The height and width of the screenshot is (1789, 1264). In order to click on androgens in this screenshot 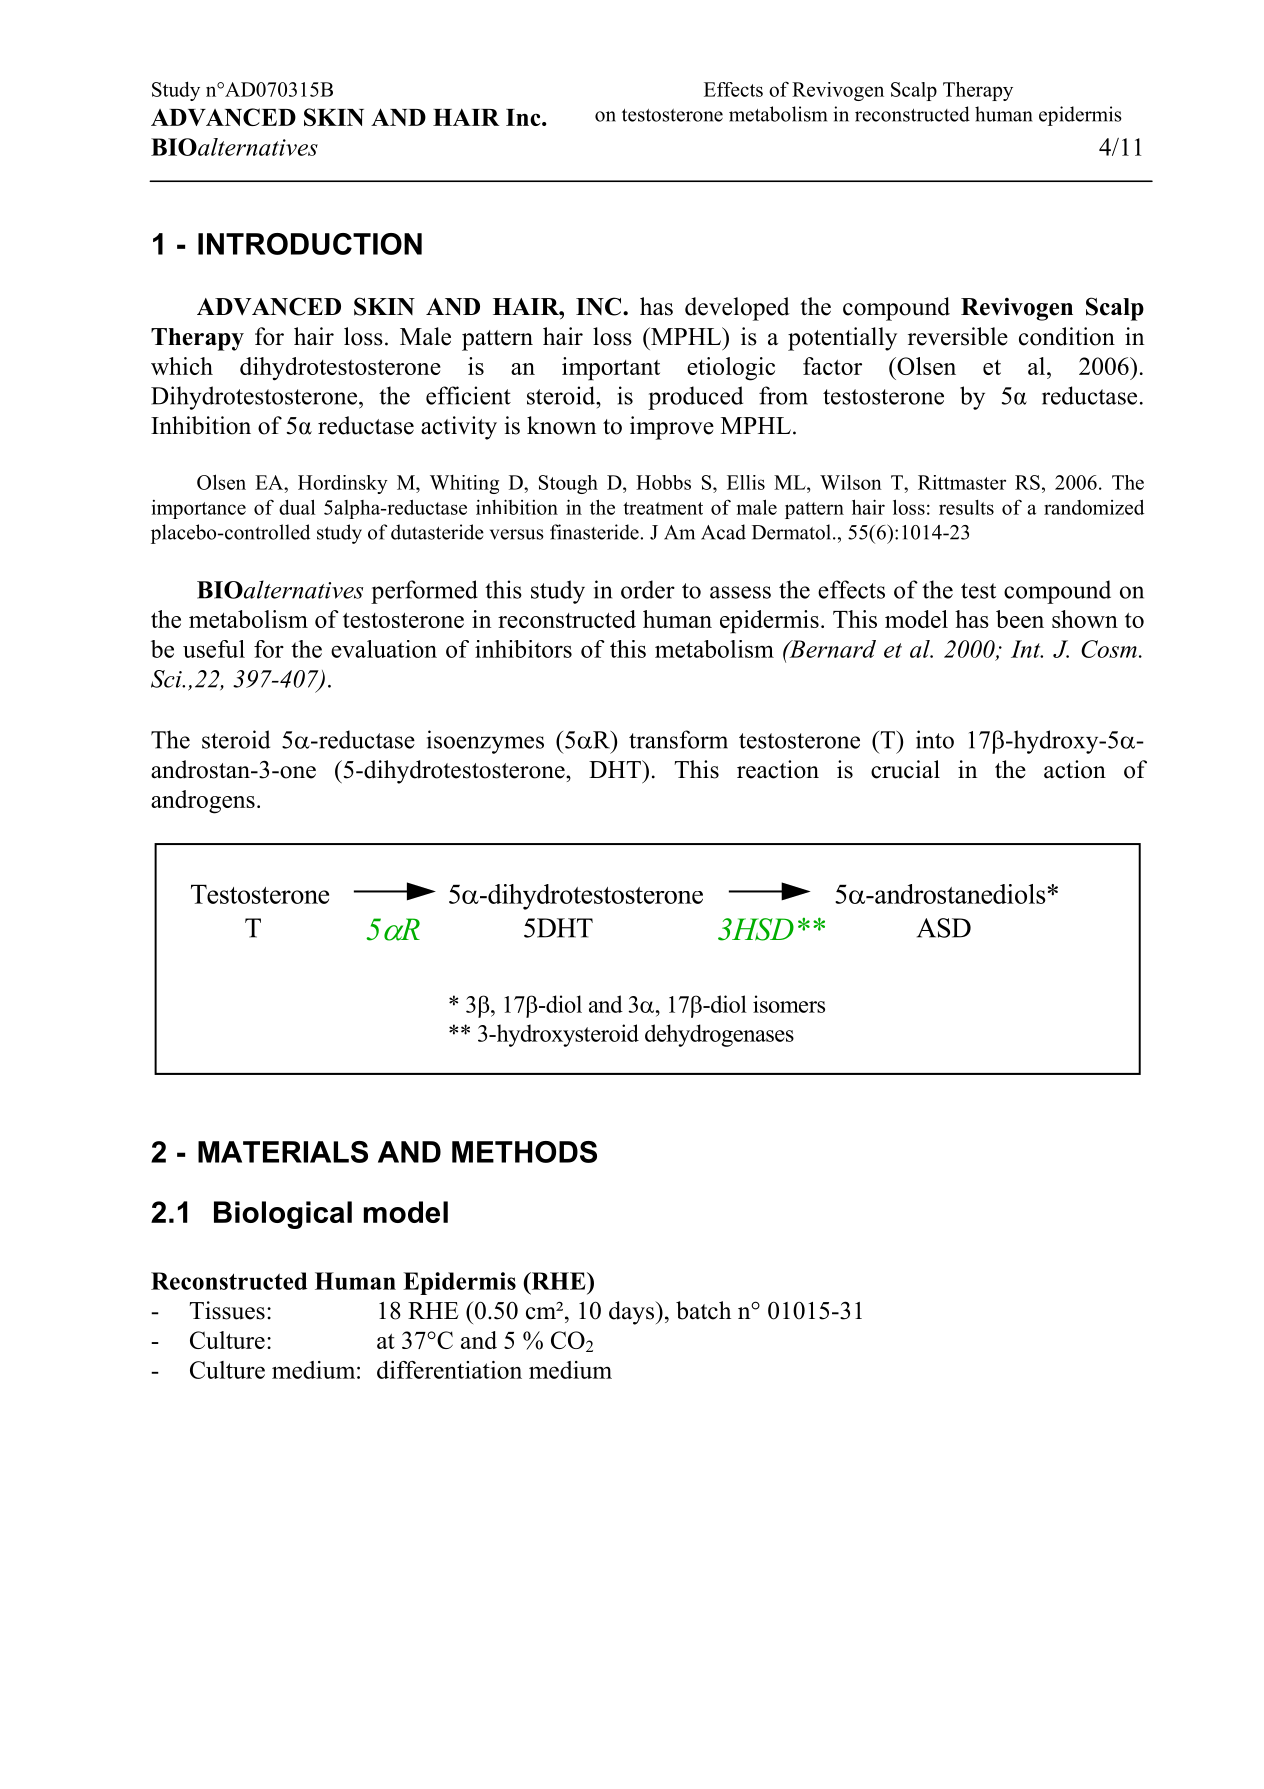, I will do `click(203, 802)`.
